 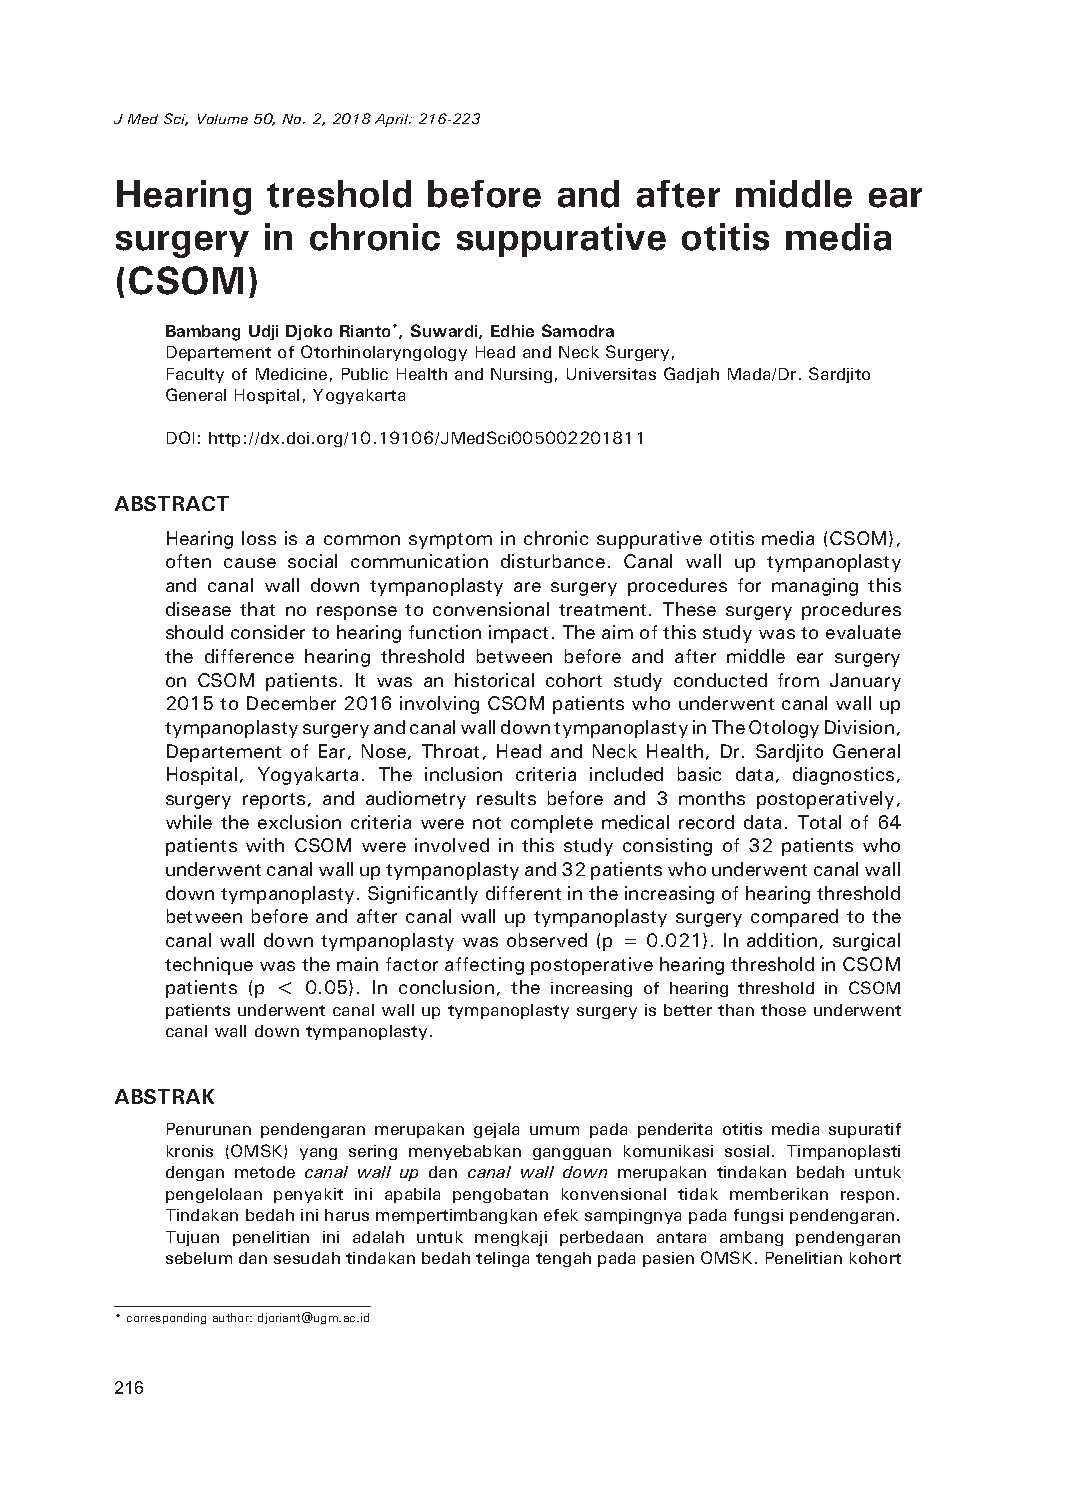 I want to click on with, so click(x=265, y=845).
